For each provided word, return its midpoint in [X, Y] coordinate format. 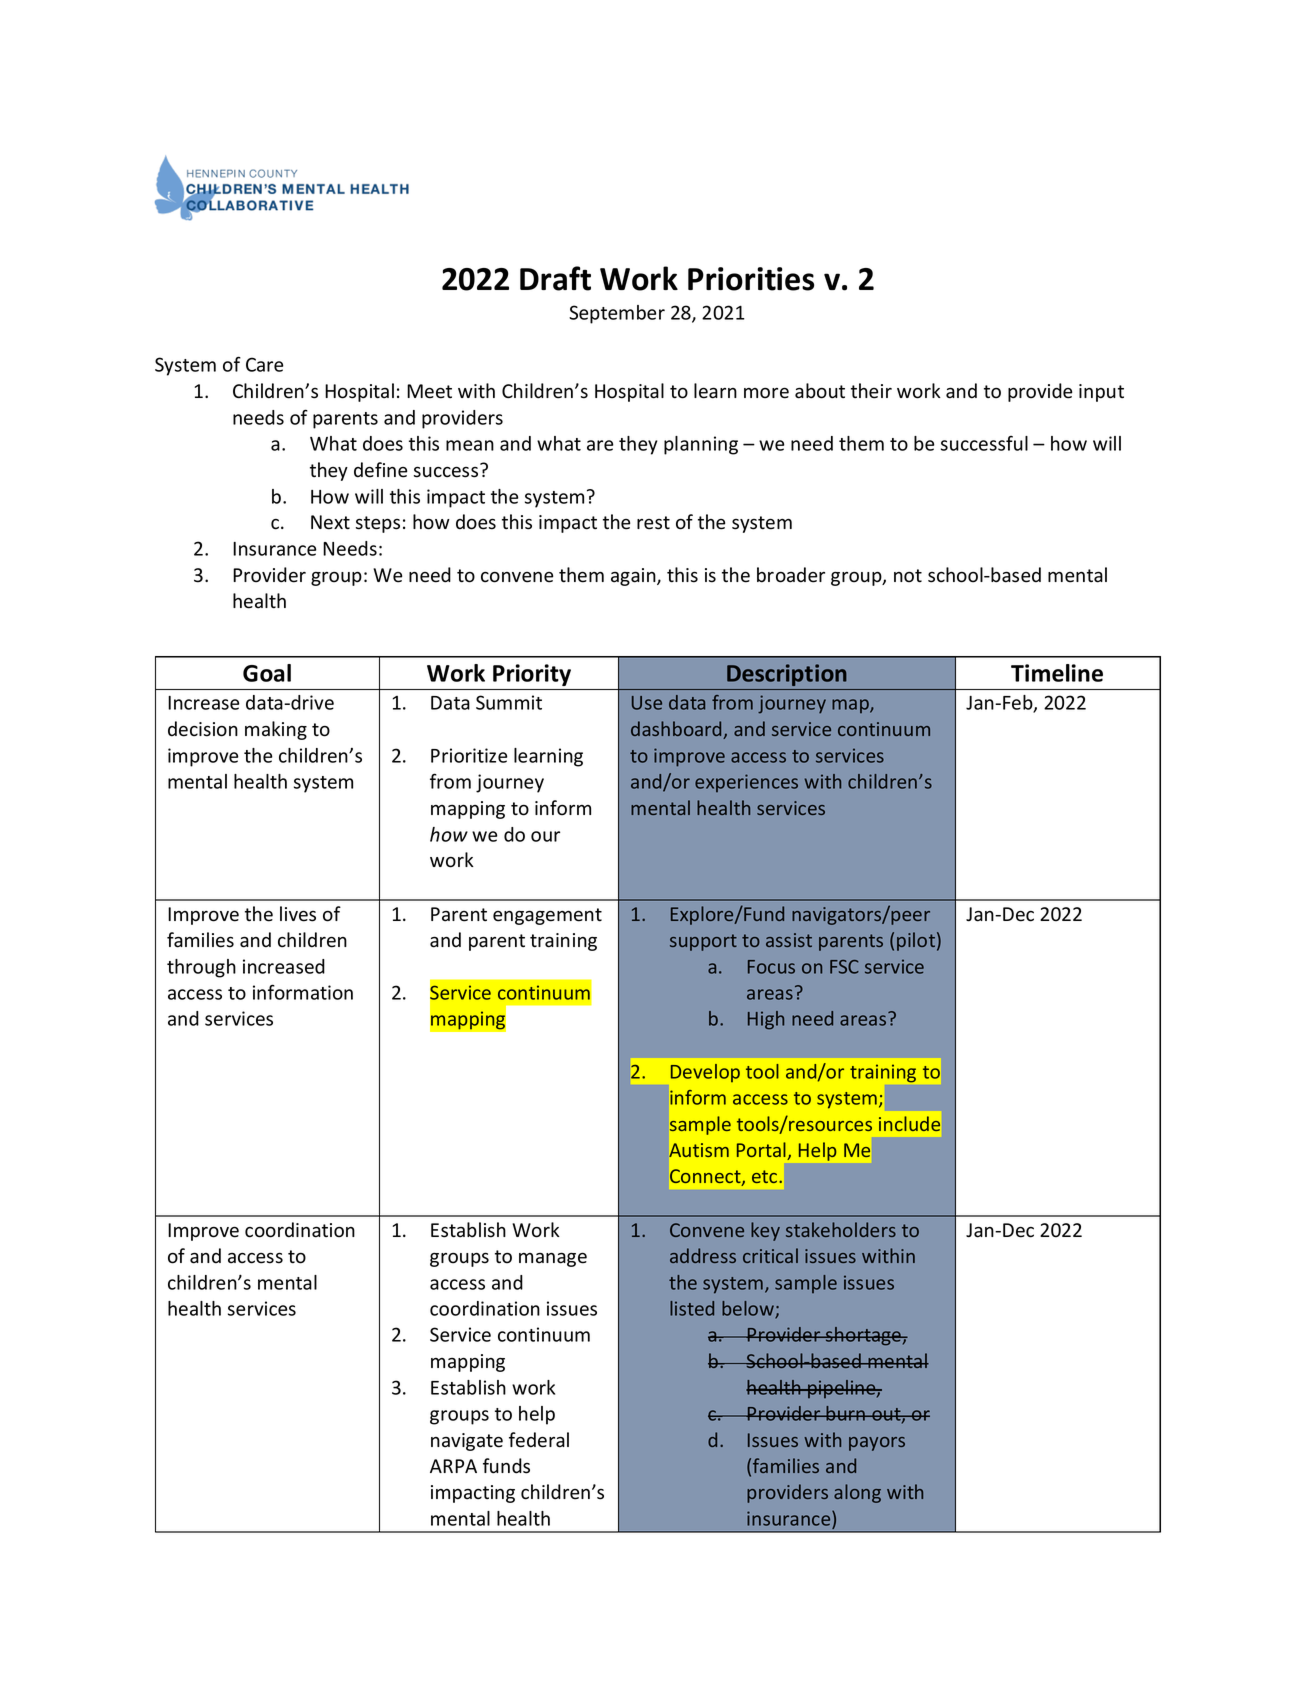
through [201, 968]
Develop [705, 1073]
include [909, 1123]
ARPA [453, 1466]
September [617, 314]
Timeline [1057, 673]
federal [539, 1440]
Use [647, 703]
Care [264, 364]
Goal [267, 673]
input [1101, 393]
